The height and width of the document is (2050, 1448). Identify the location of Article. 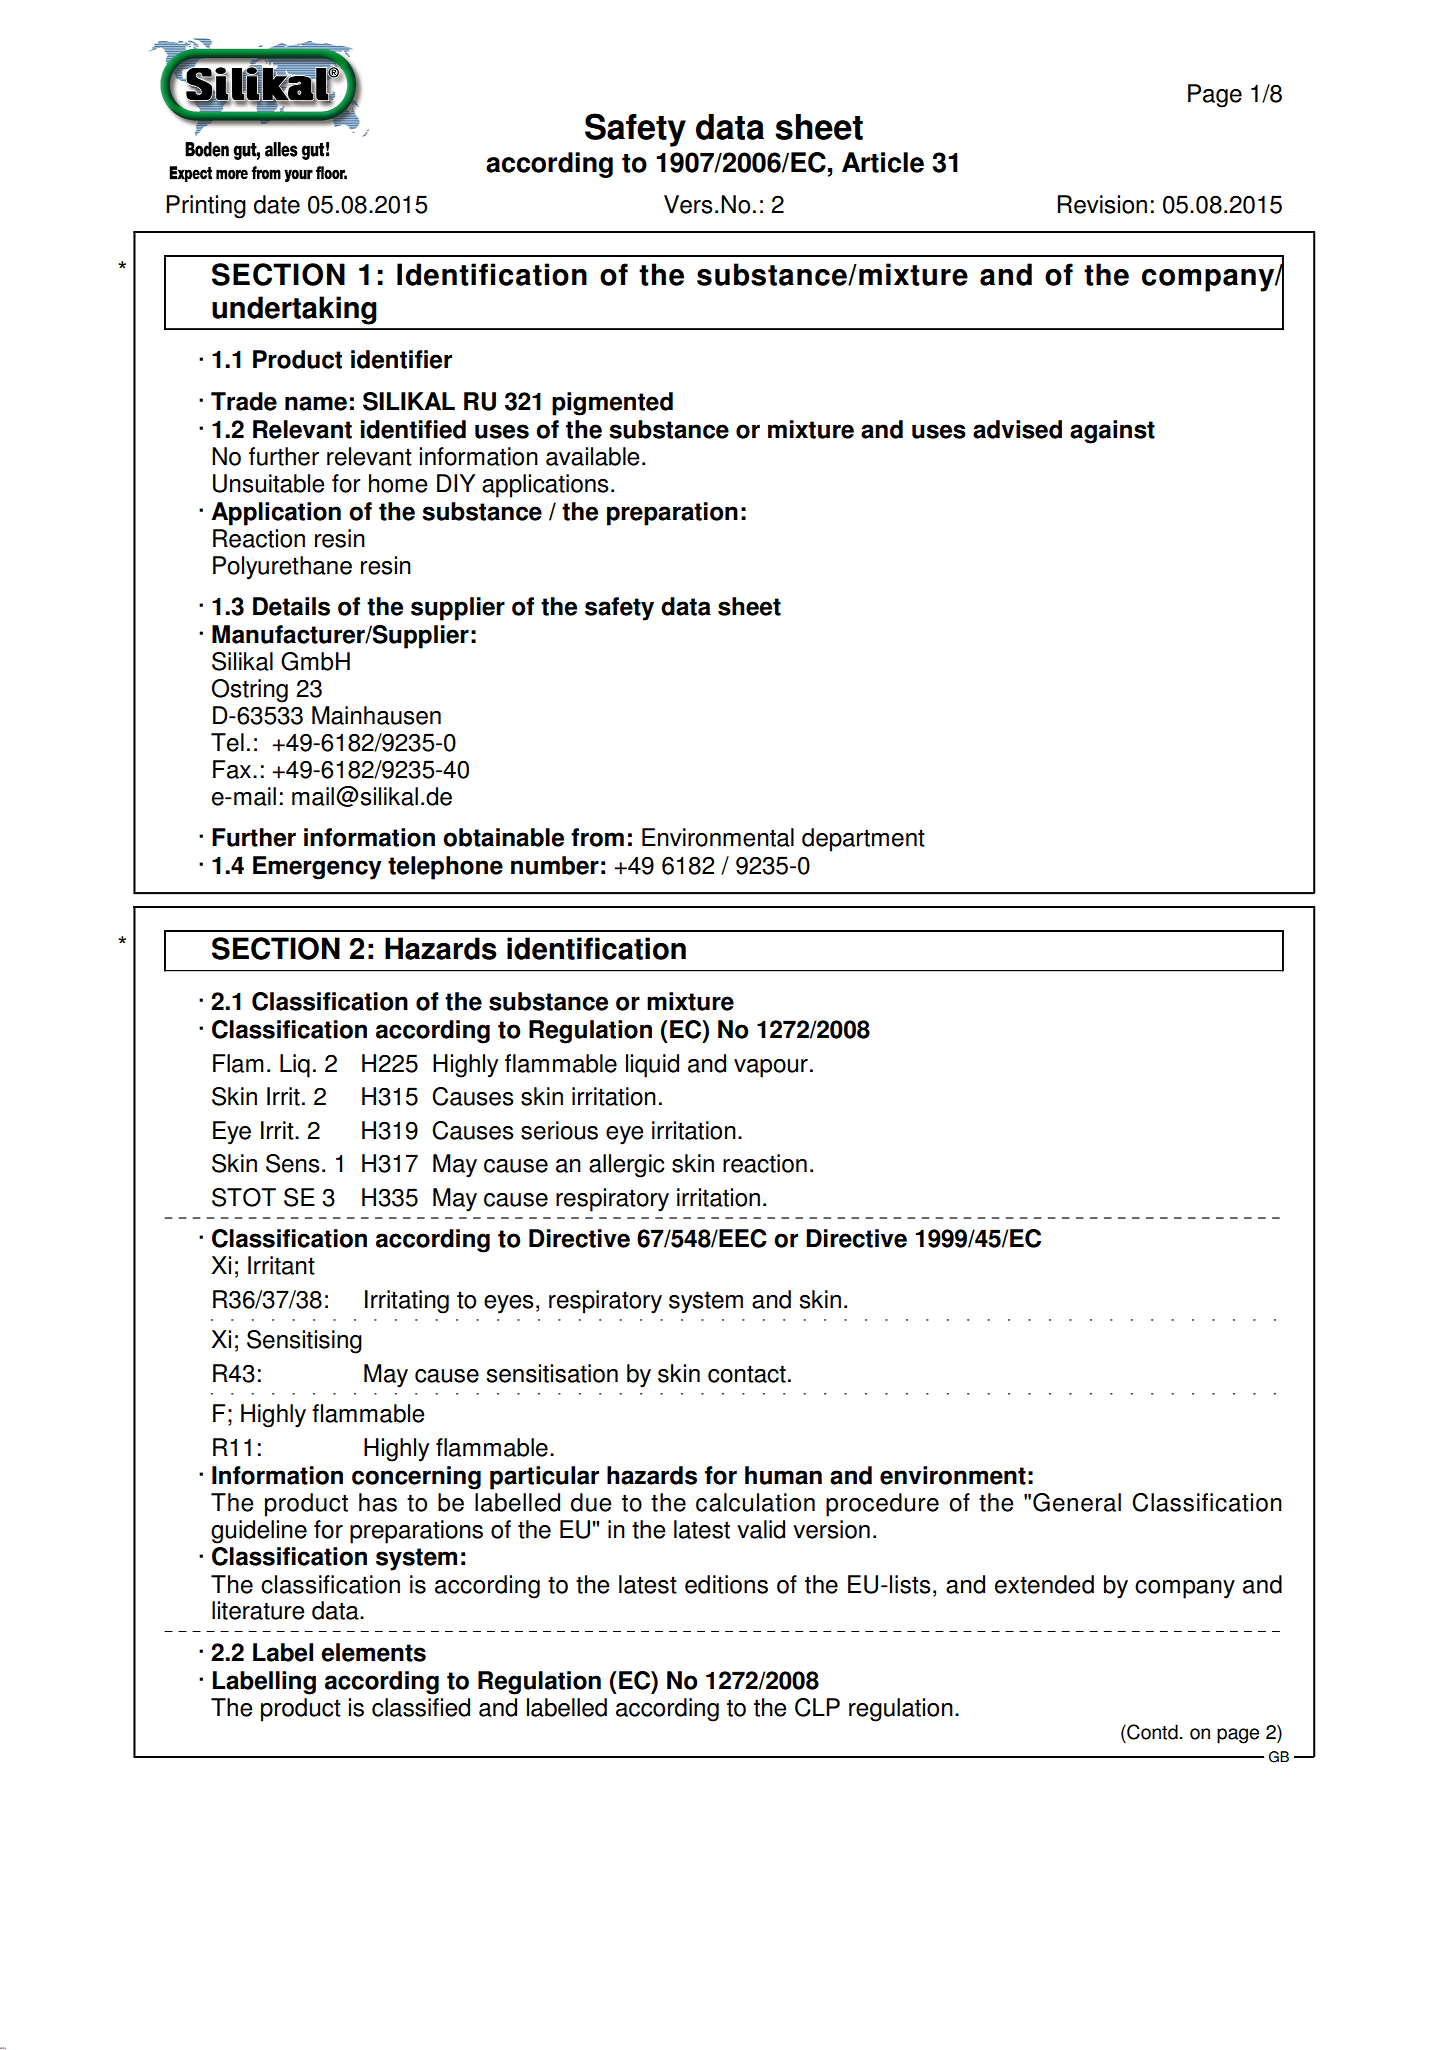
(883, 162).
